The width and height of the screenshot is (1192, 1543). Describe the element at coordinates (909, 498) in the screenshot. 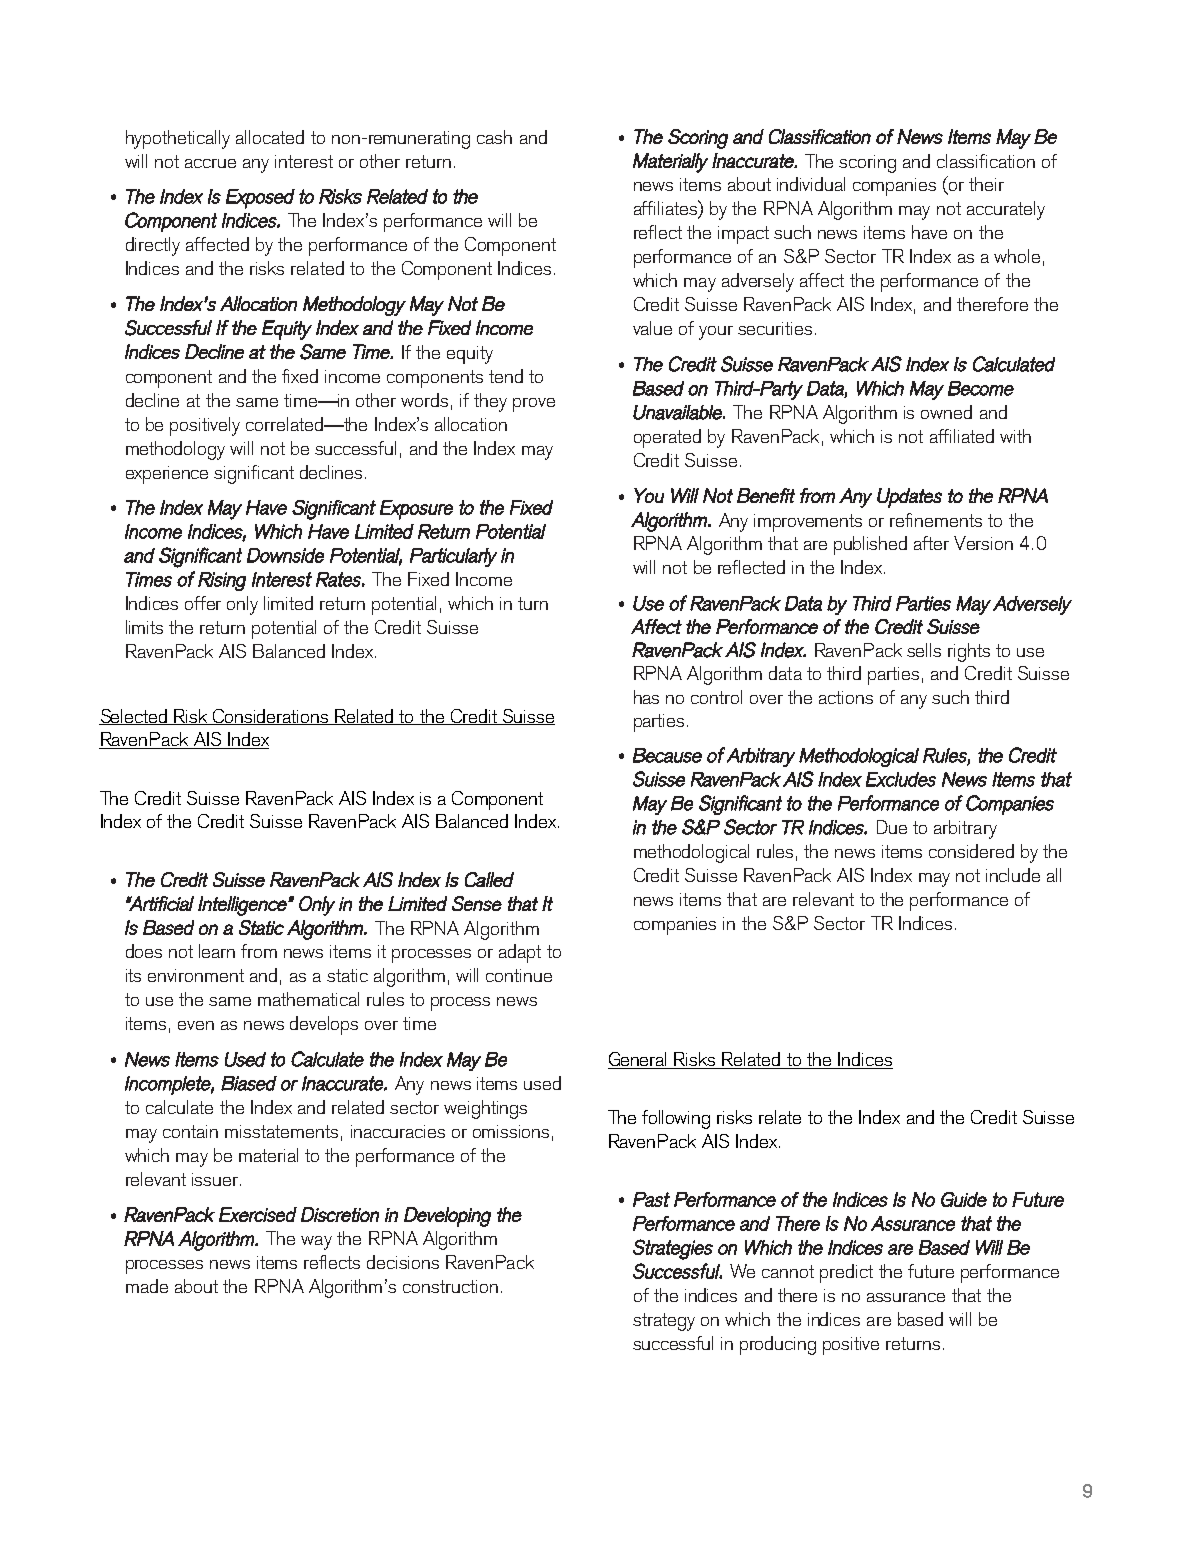

I see `Updates` at that location.
